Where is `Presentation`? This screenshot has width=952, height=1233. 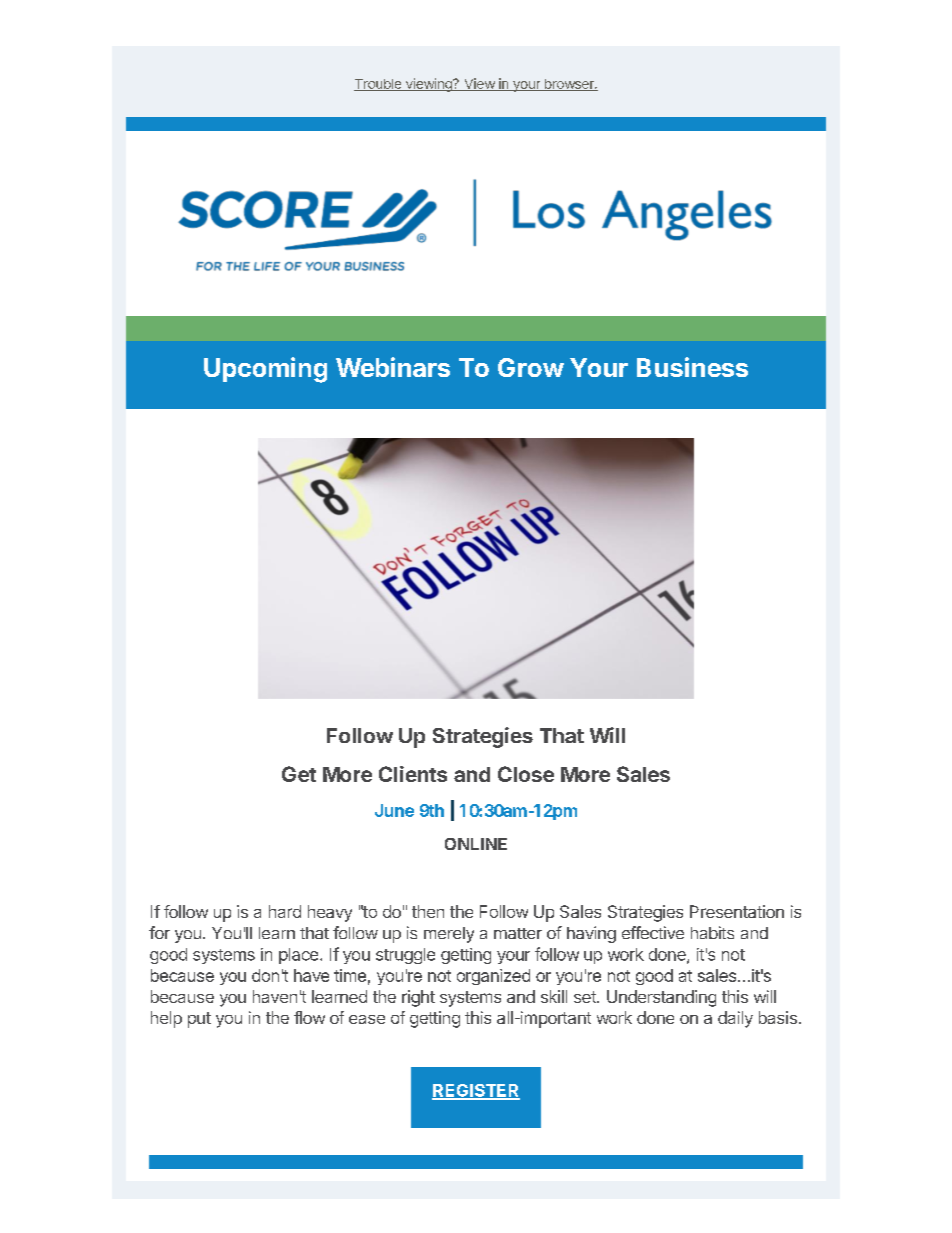
Presentation is located at coordinates (737, 911).
